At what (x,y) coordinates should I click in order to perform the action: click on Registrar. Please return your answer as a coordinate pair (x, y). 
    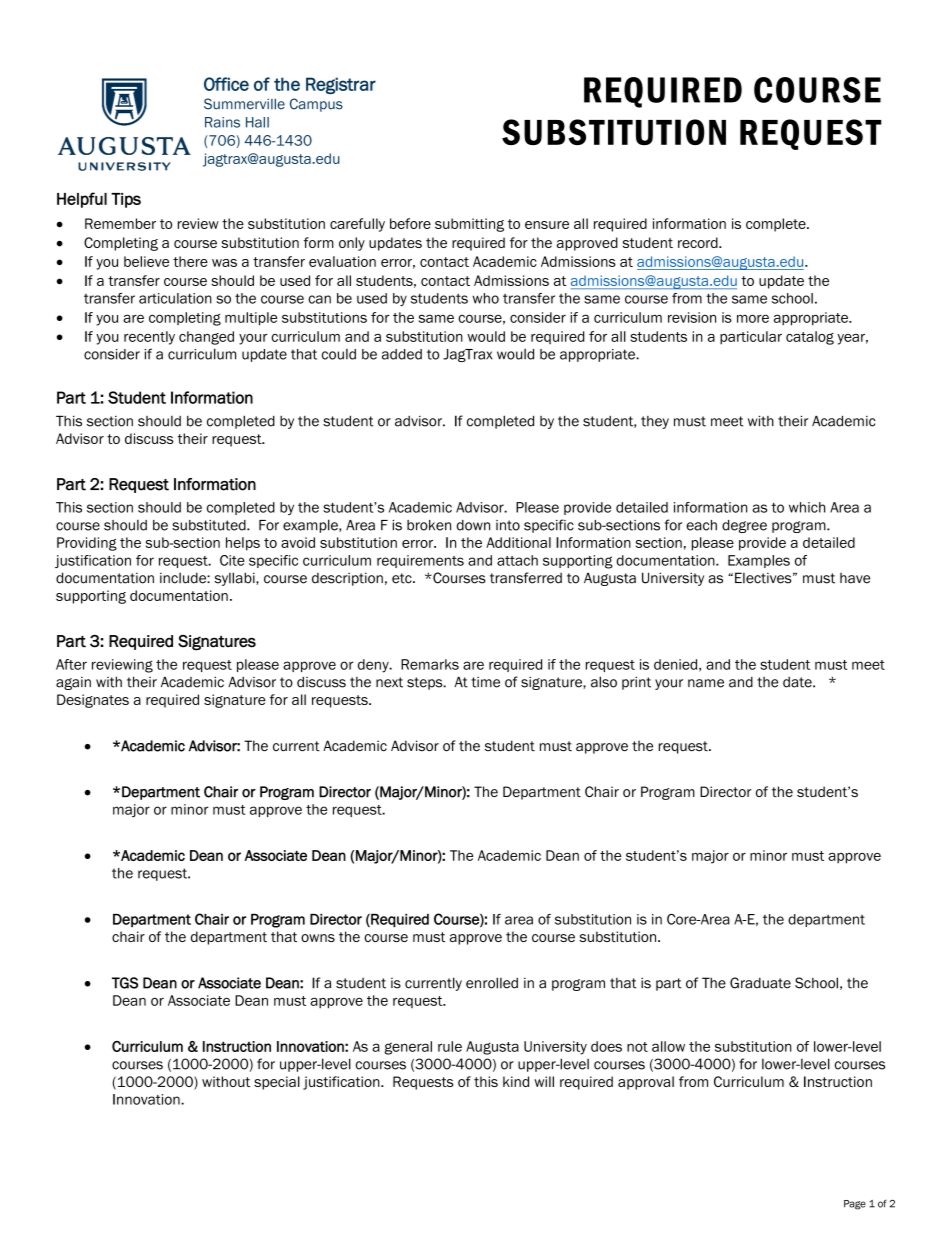
    Looking at the image, I should click on (341, 85).
